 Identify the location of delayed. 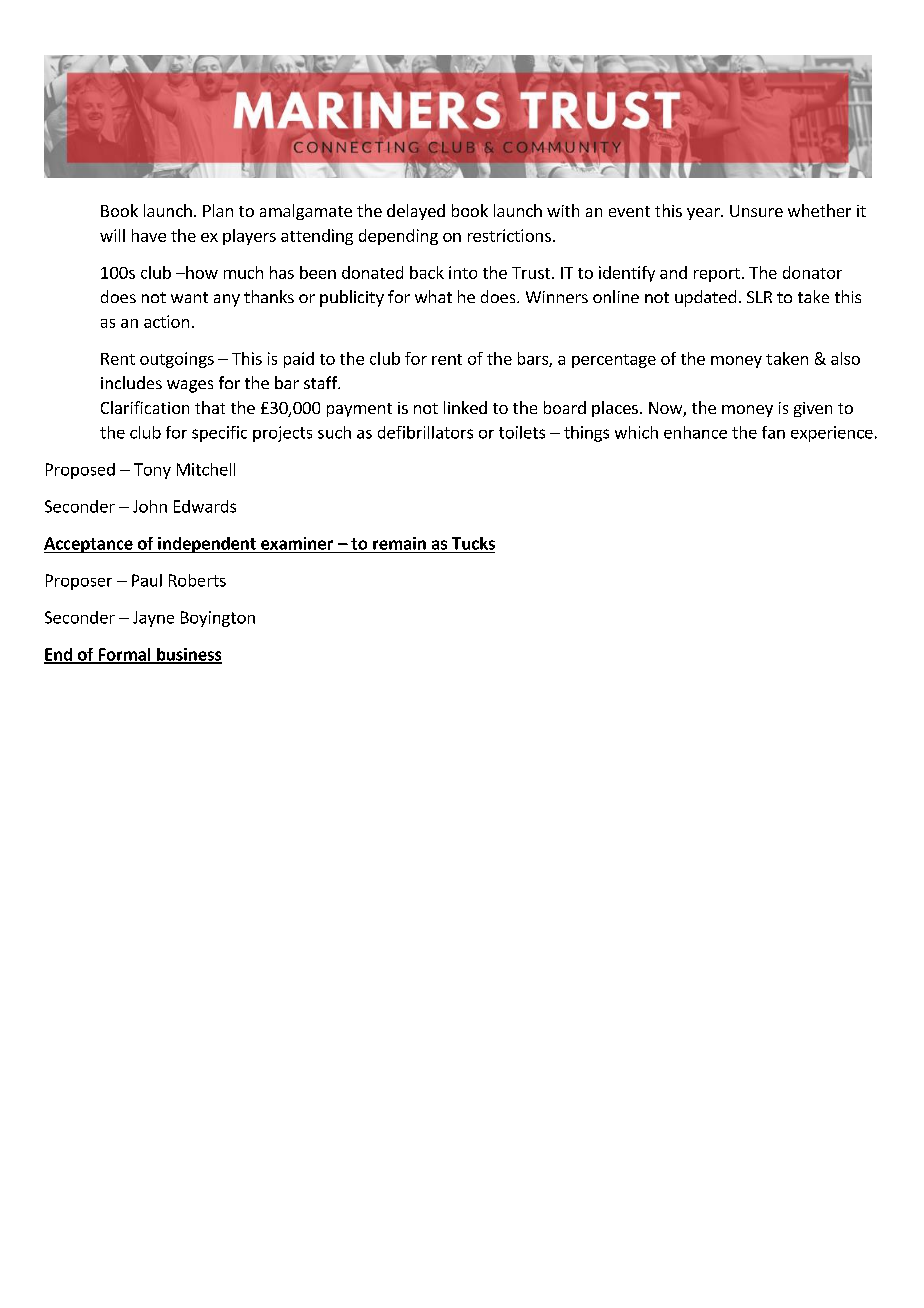
(416, 212).
